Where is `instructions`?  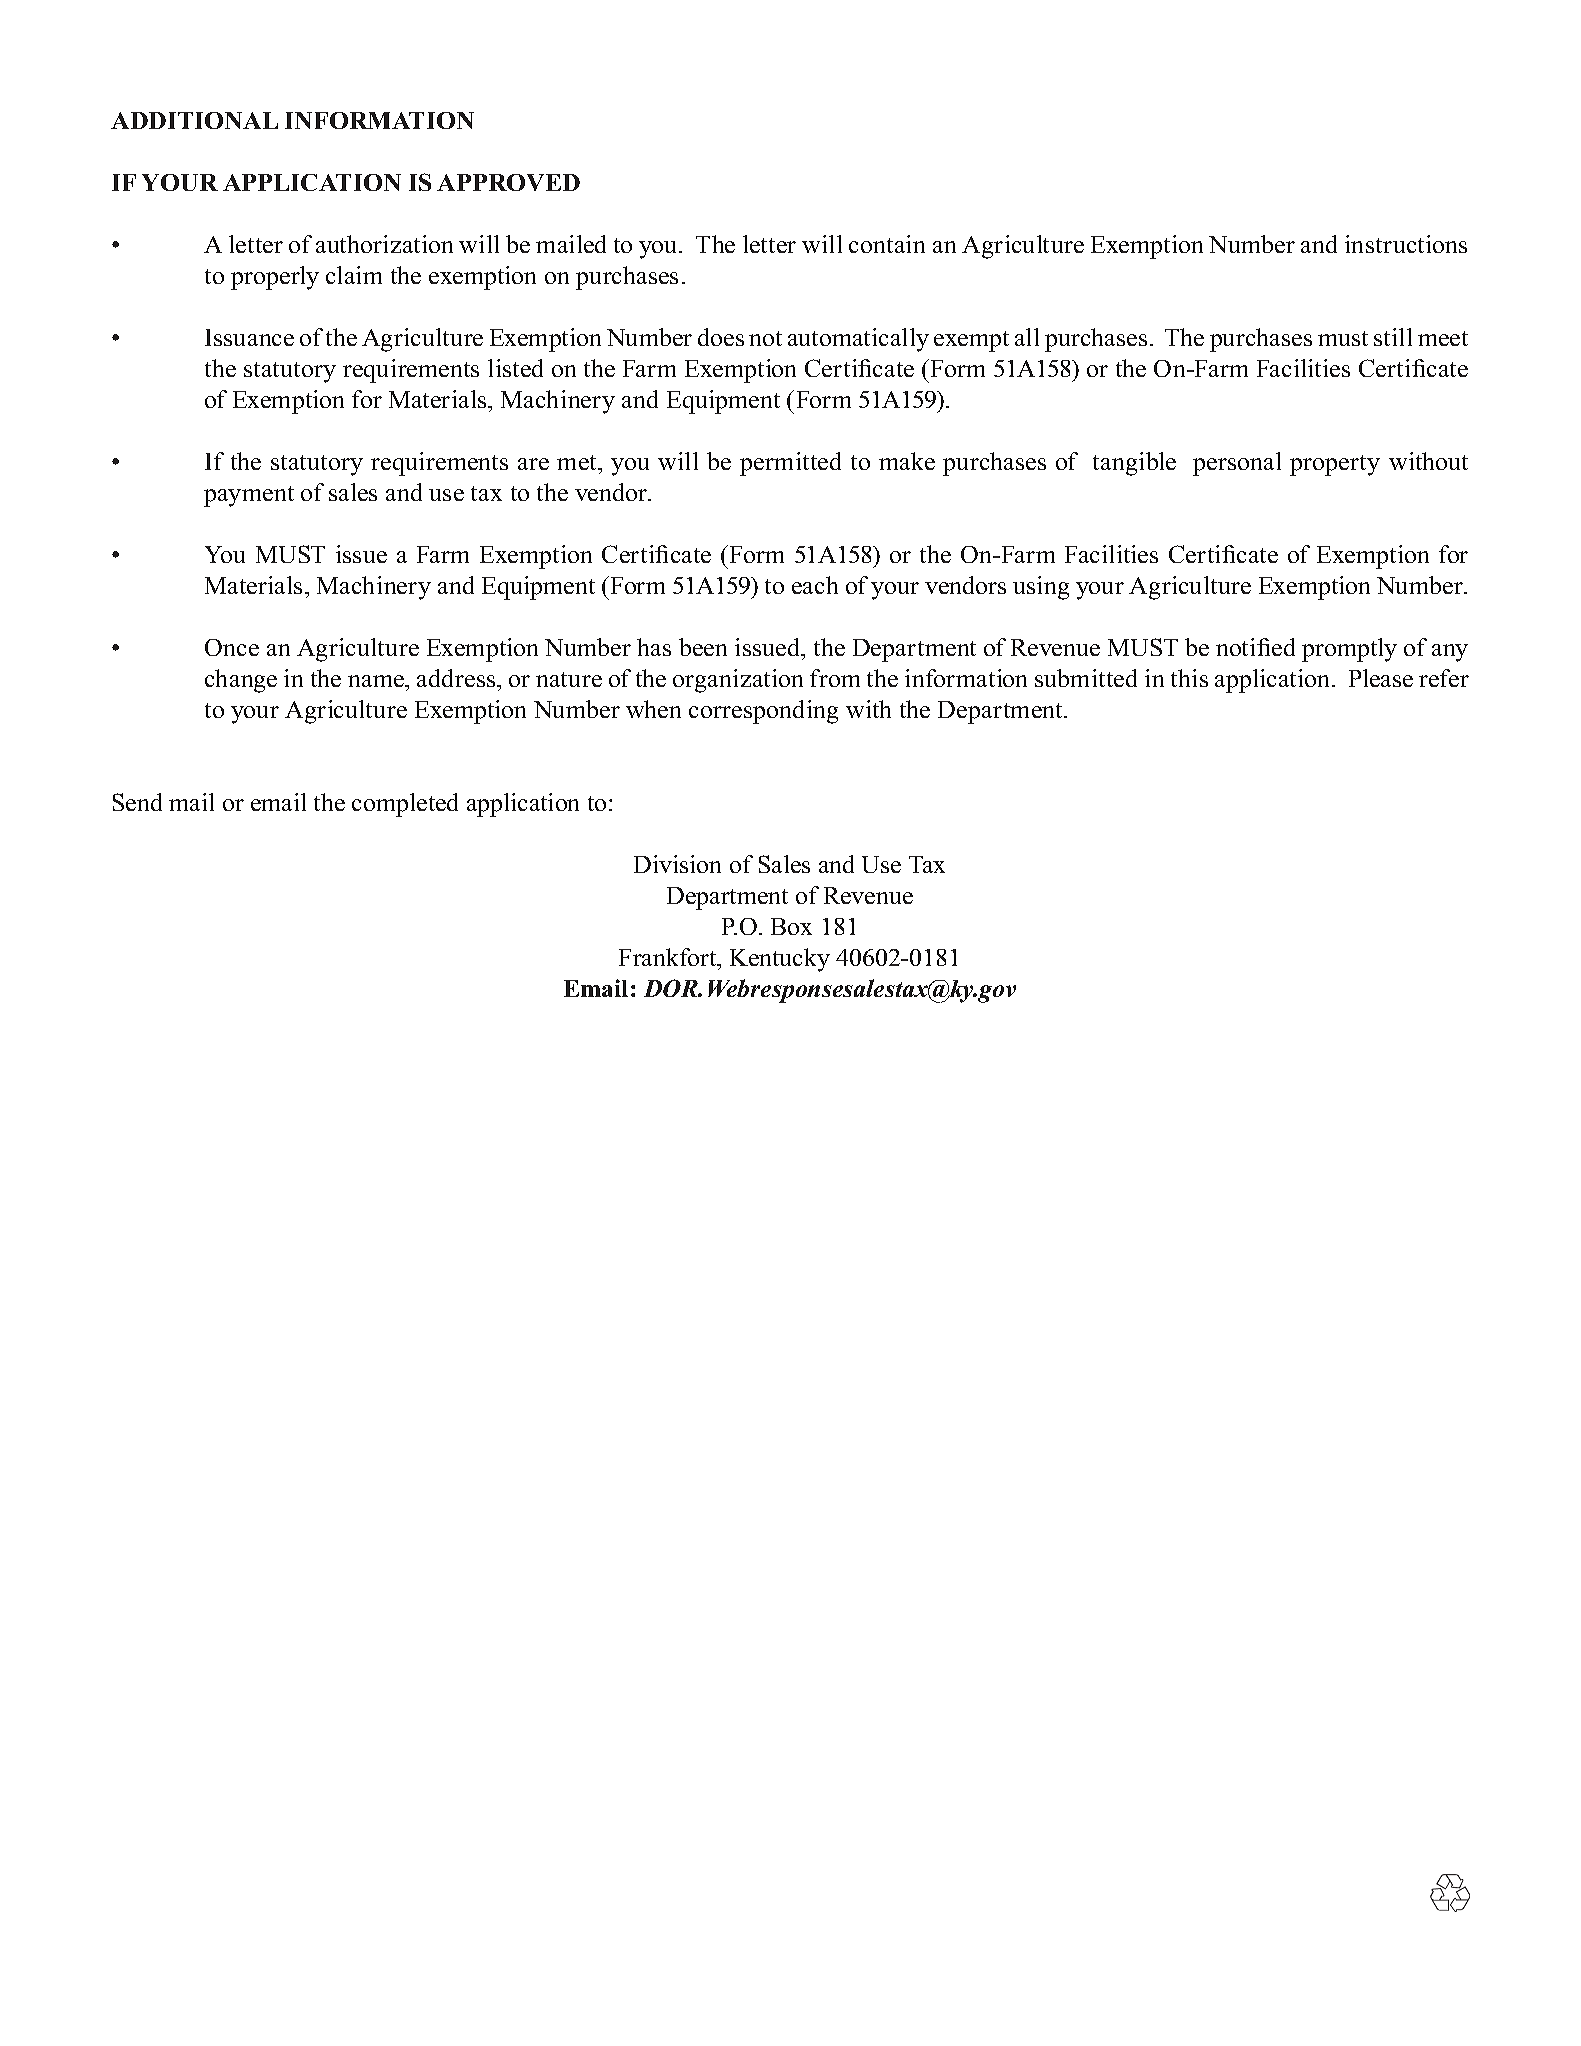 instructions is located at coordinates (1406, 244).
